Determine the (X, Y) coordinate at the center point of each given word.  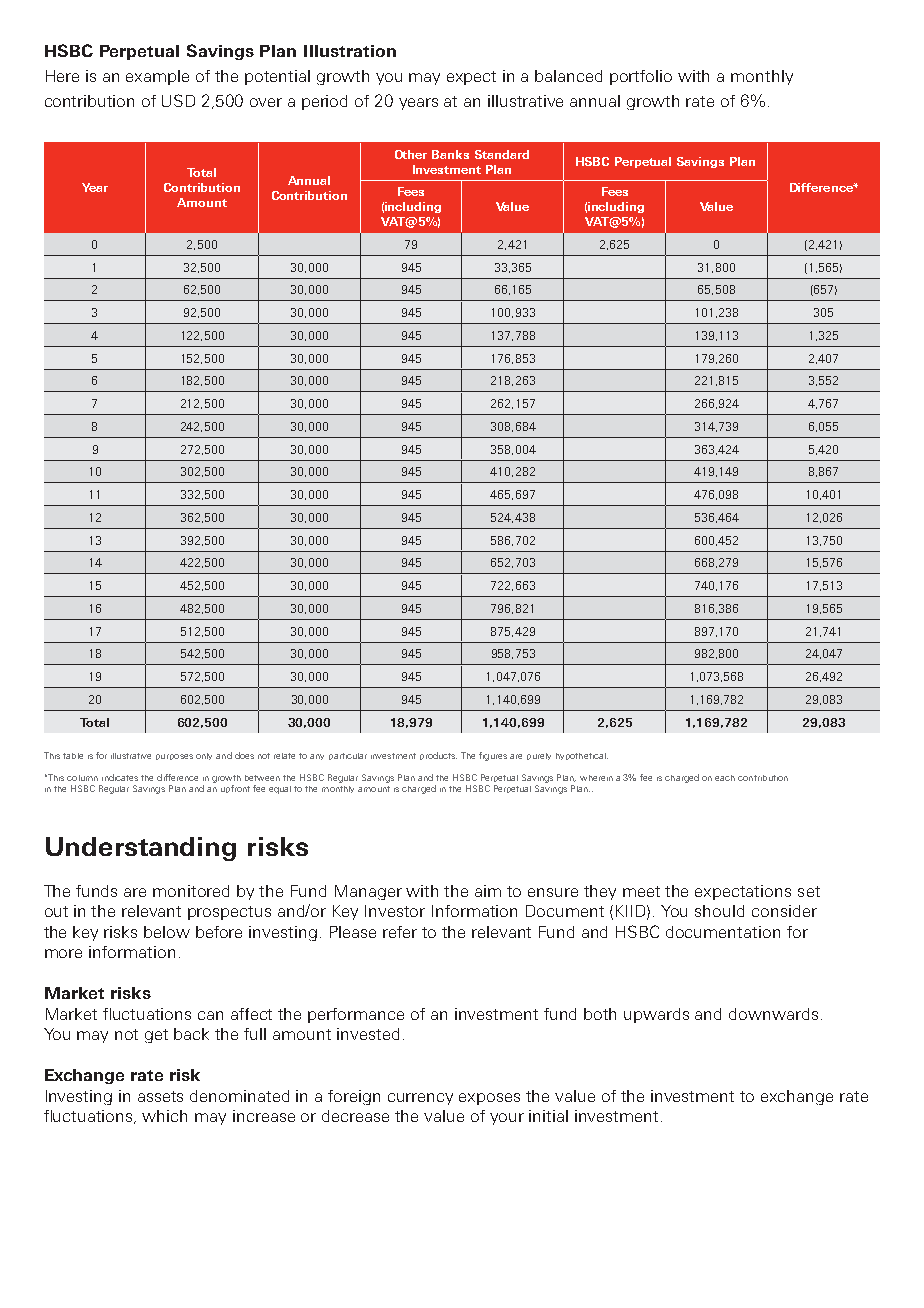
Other (411, 154)
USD (178, 100)
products (438, 756)
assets (160, 1096)
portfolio (641, 77)
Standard (502, 154)
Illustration (350, 51)
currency (420, 1099)
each (725, 778)
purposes (174, 757)
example (157, 77)
